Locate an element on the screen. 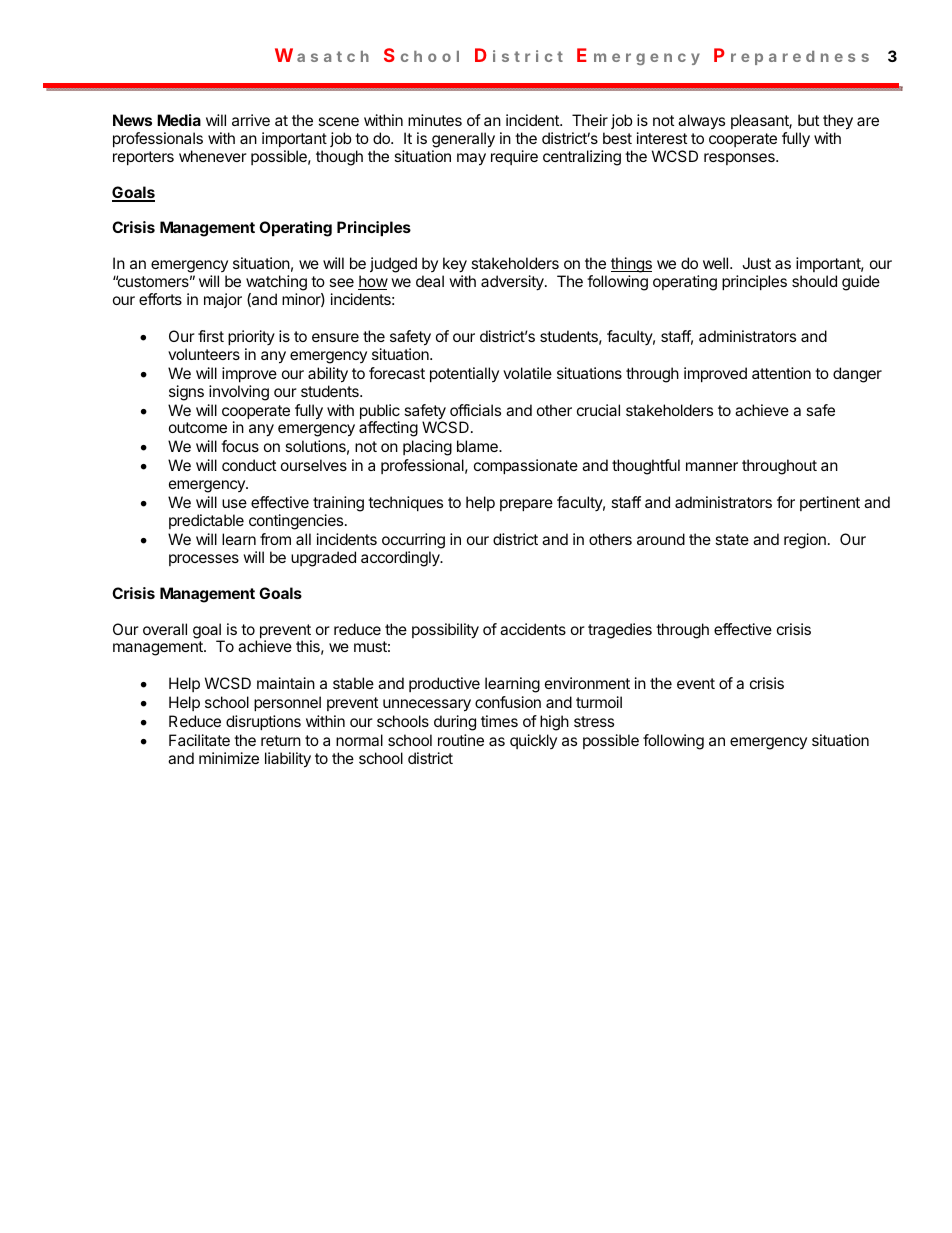  generally is located at coordinates (463, 140).
